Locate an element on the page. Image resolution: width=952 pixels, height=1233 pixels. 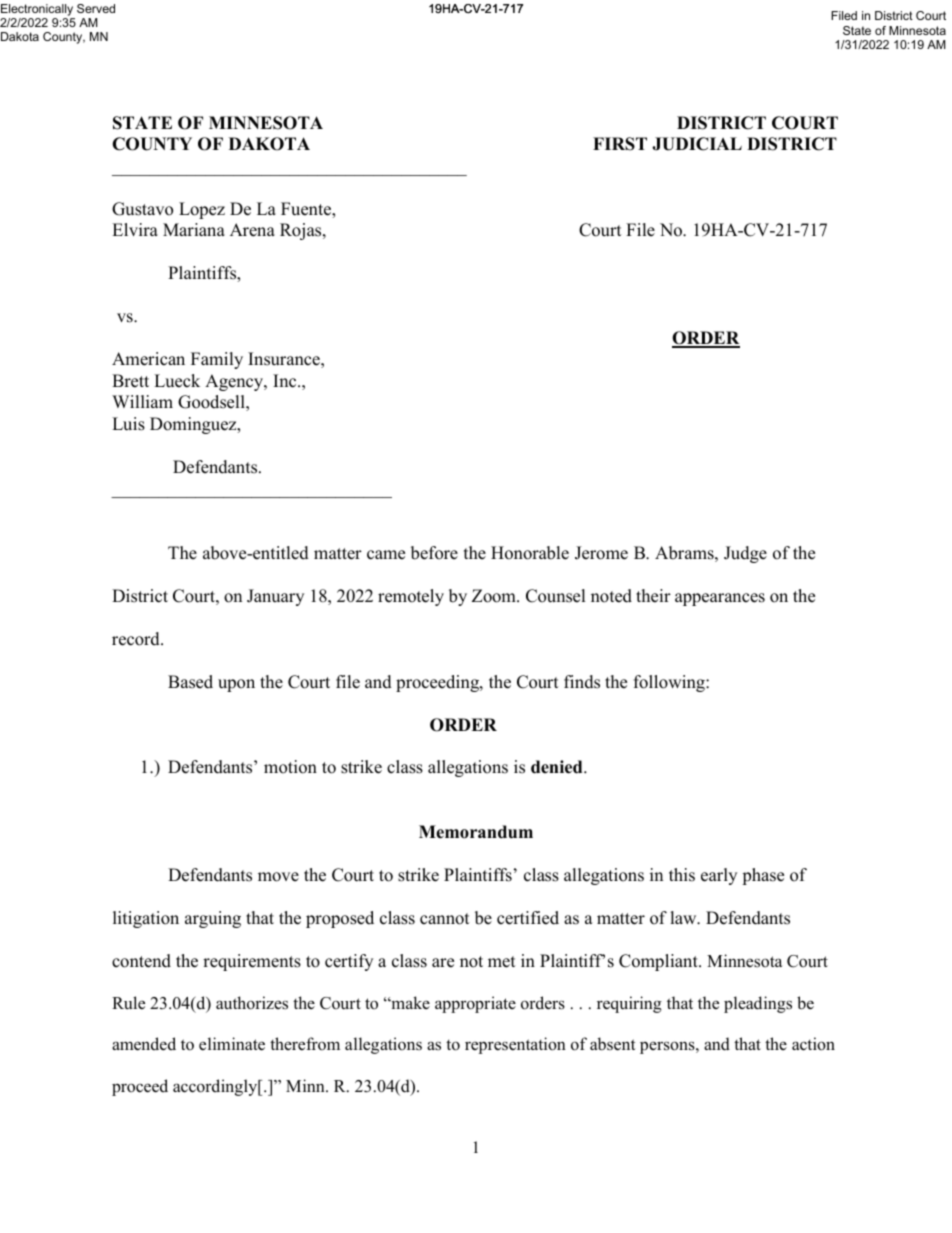
January is located at coordinates (275, 597).
